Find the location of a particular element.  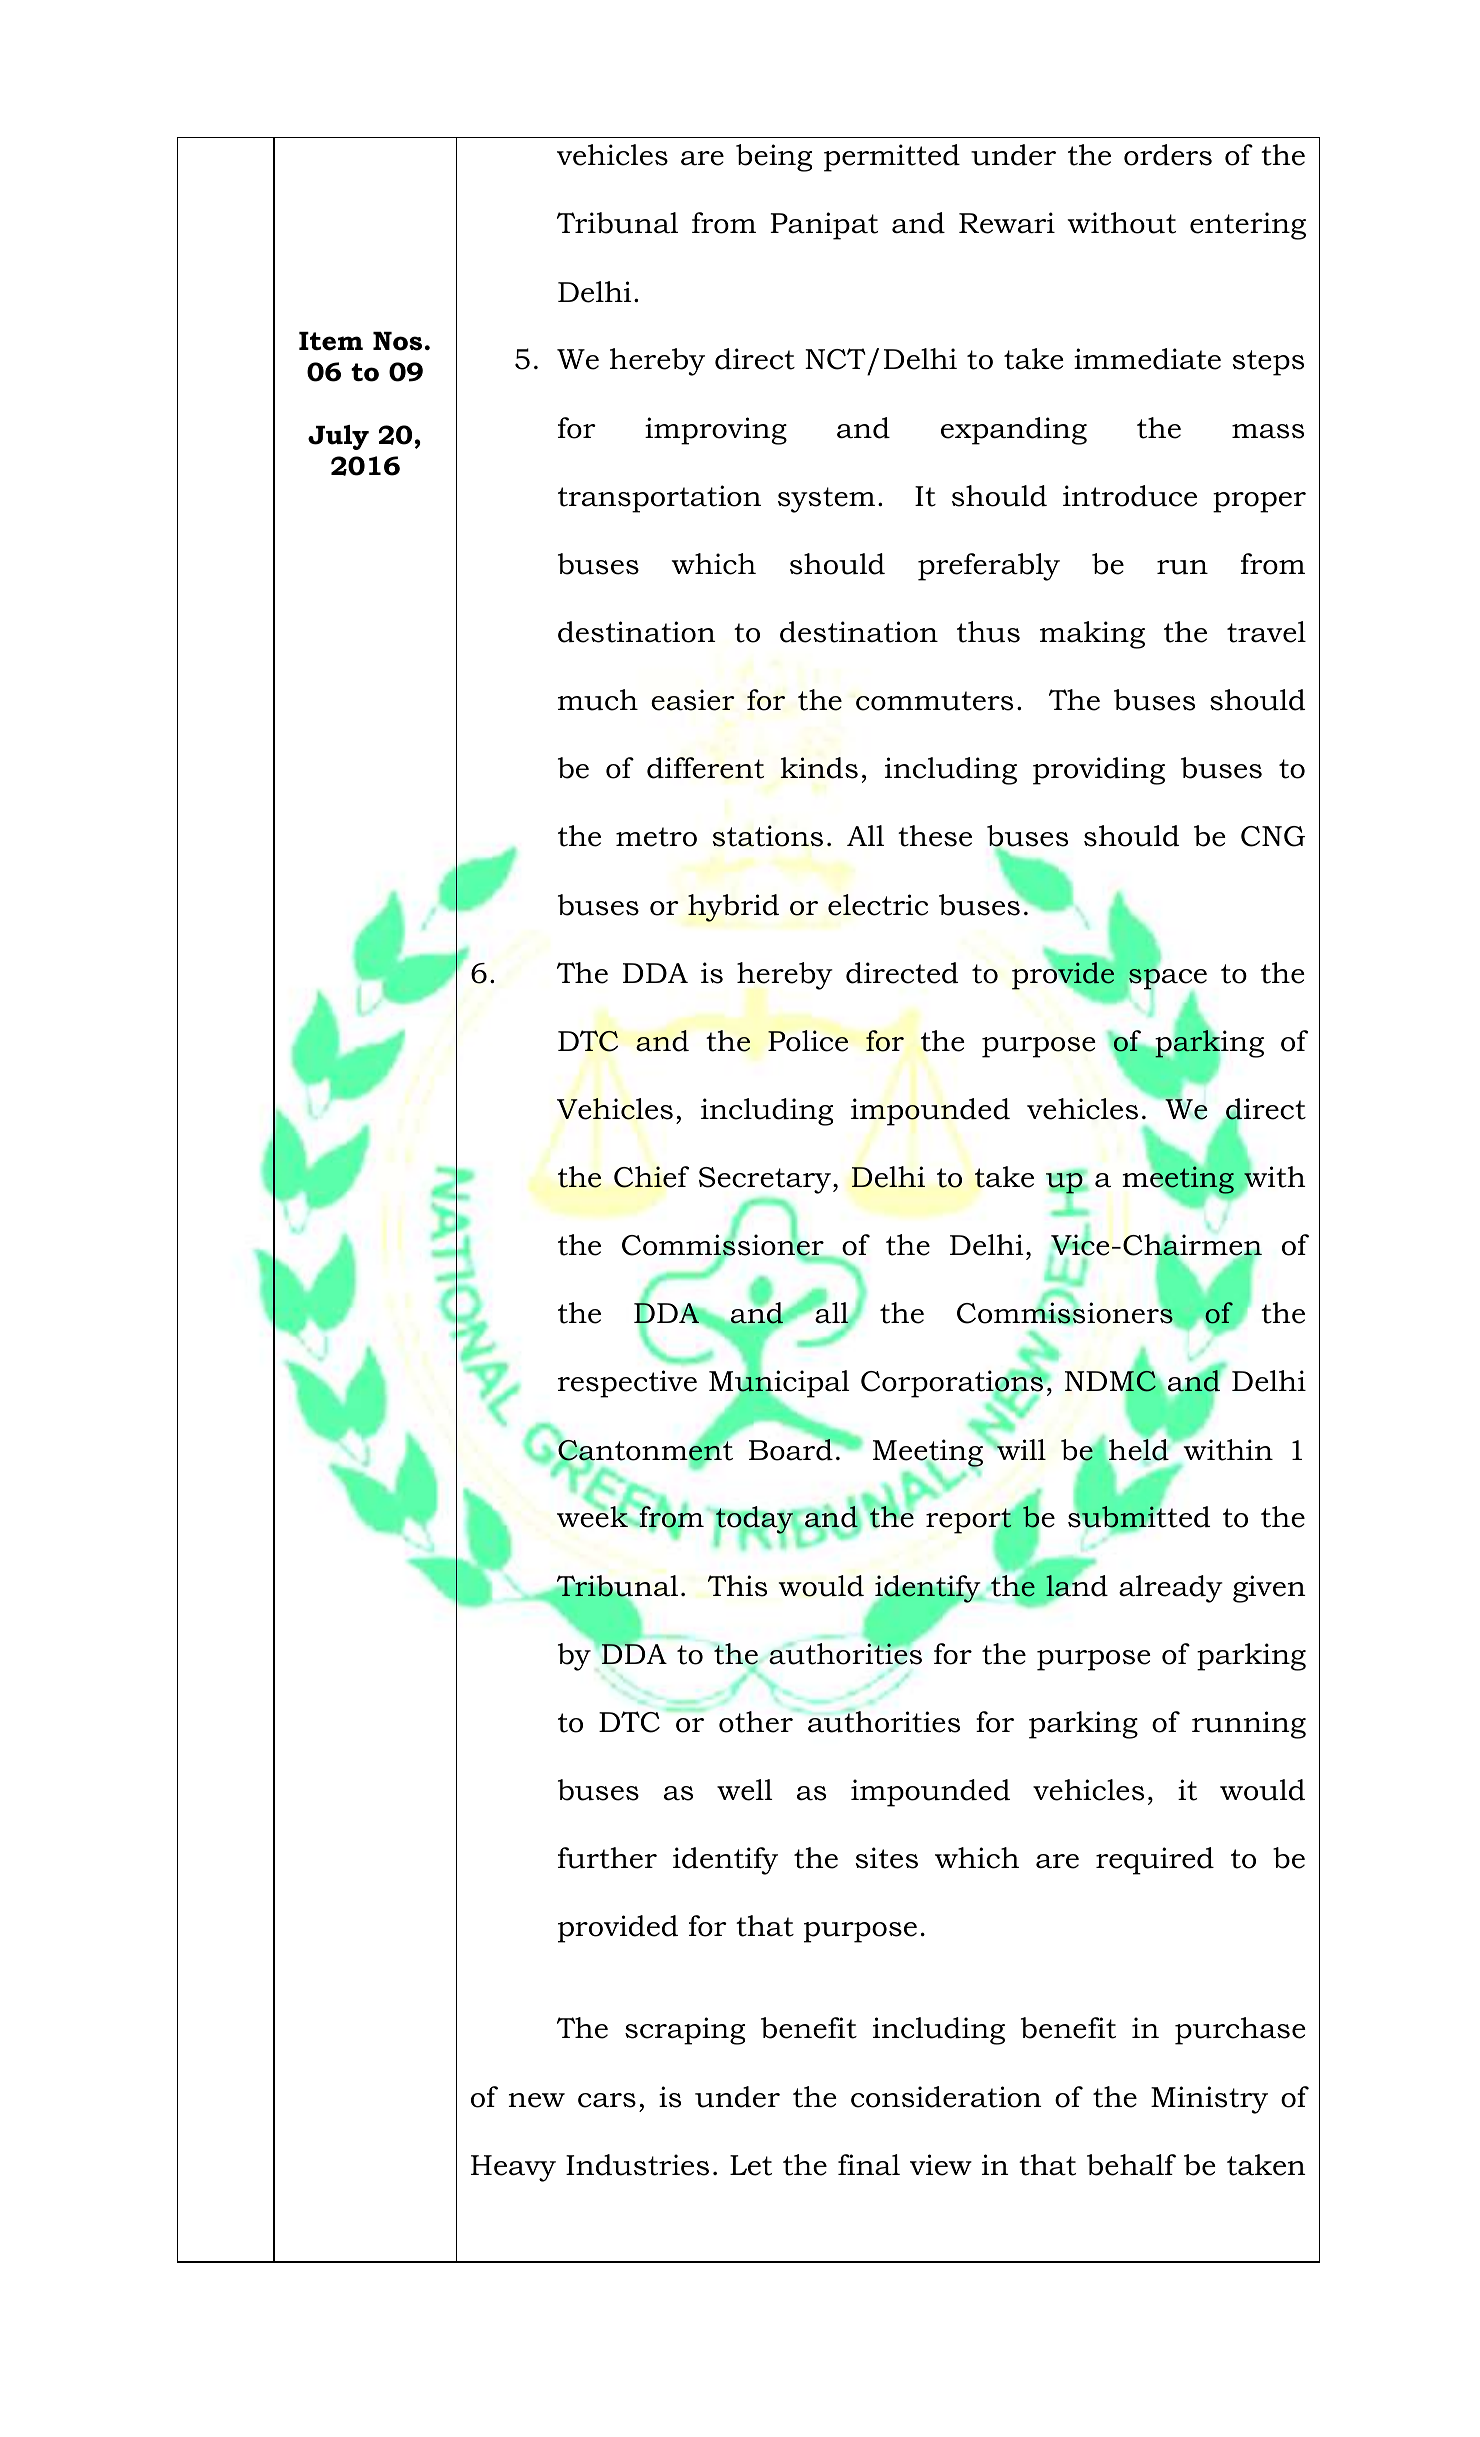

Ministry is located at coordinates (1209, 2100).
